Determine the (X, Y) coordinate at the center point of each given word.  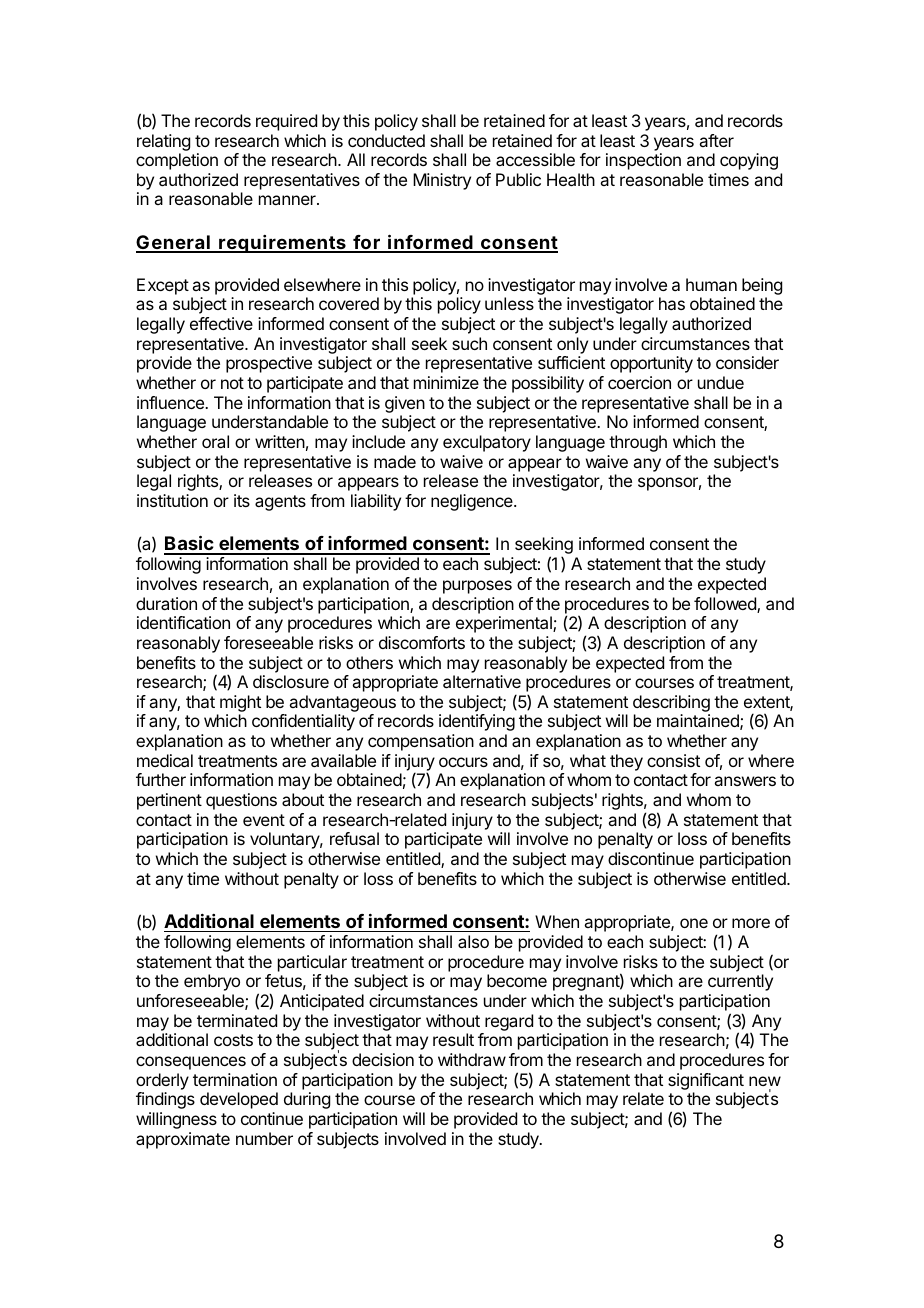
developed (239, 1100)
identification (183, 622)
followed (726, 605)
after (716, 140)
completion (177, 161)
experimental (505, 624)
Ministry (442, 181)
